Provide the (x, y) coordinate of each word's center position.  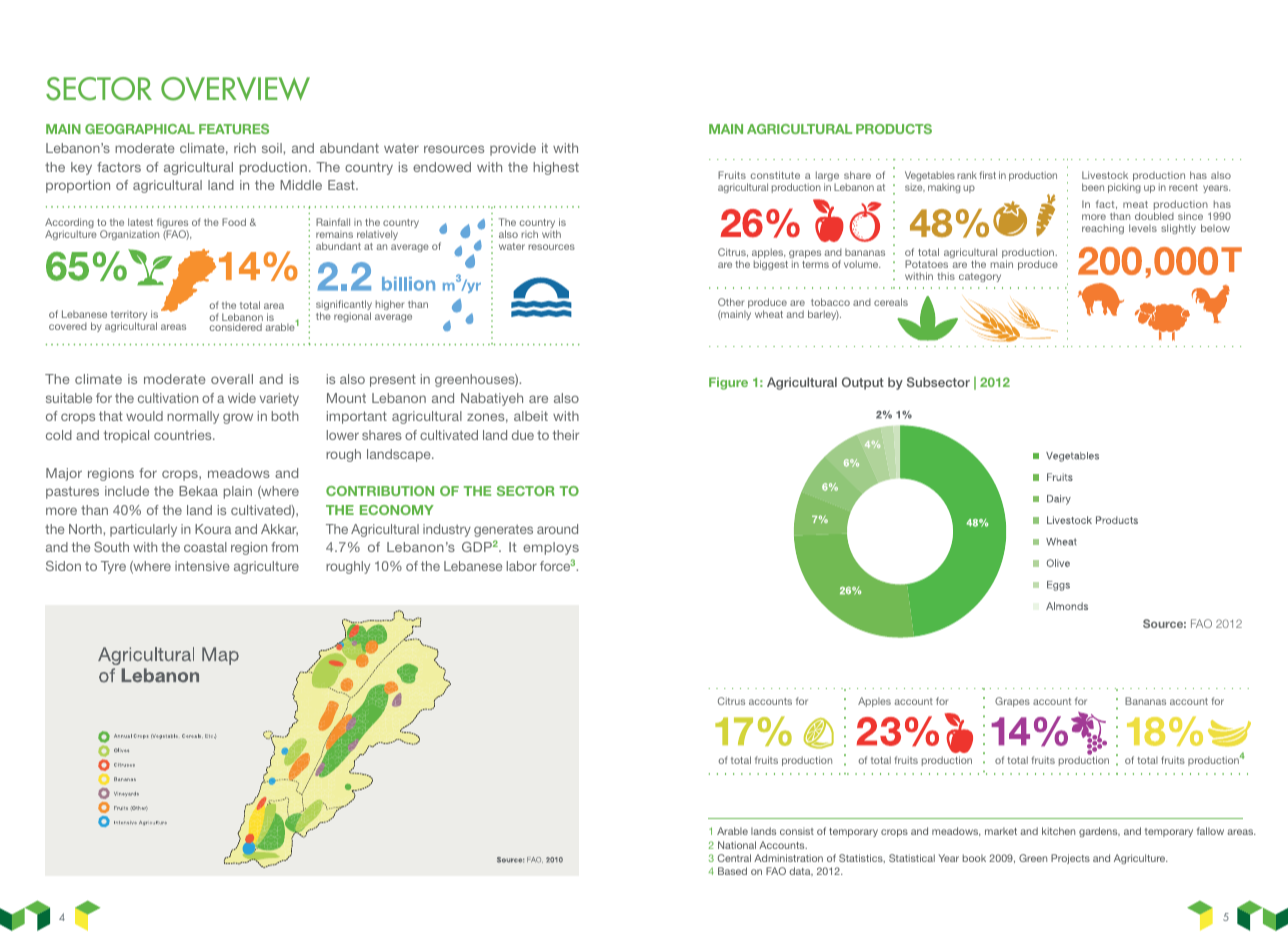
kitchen (1058, 831)
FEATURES (234, 129)
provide (513, 149)
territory (129, 317)
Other (731, 302)
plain (238, 492)
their (566, 435)
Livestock (1105, 175)
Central (734, 858)
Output (863, 383)
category (980, 277)
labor (522, 566)
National (737, 845)
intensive (202, 566)
